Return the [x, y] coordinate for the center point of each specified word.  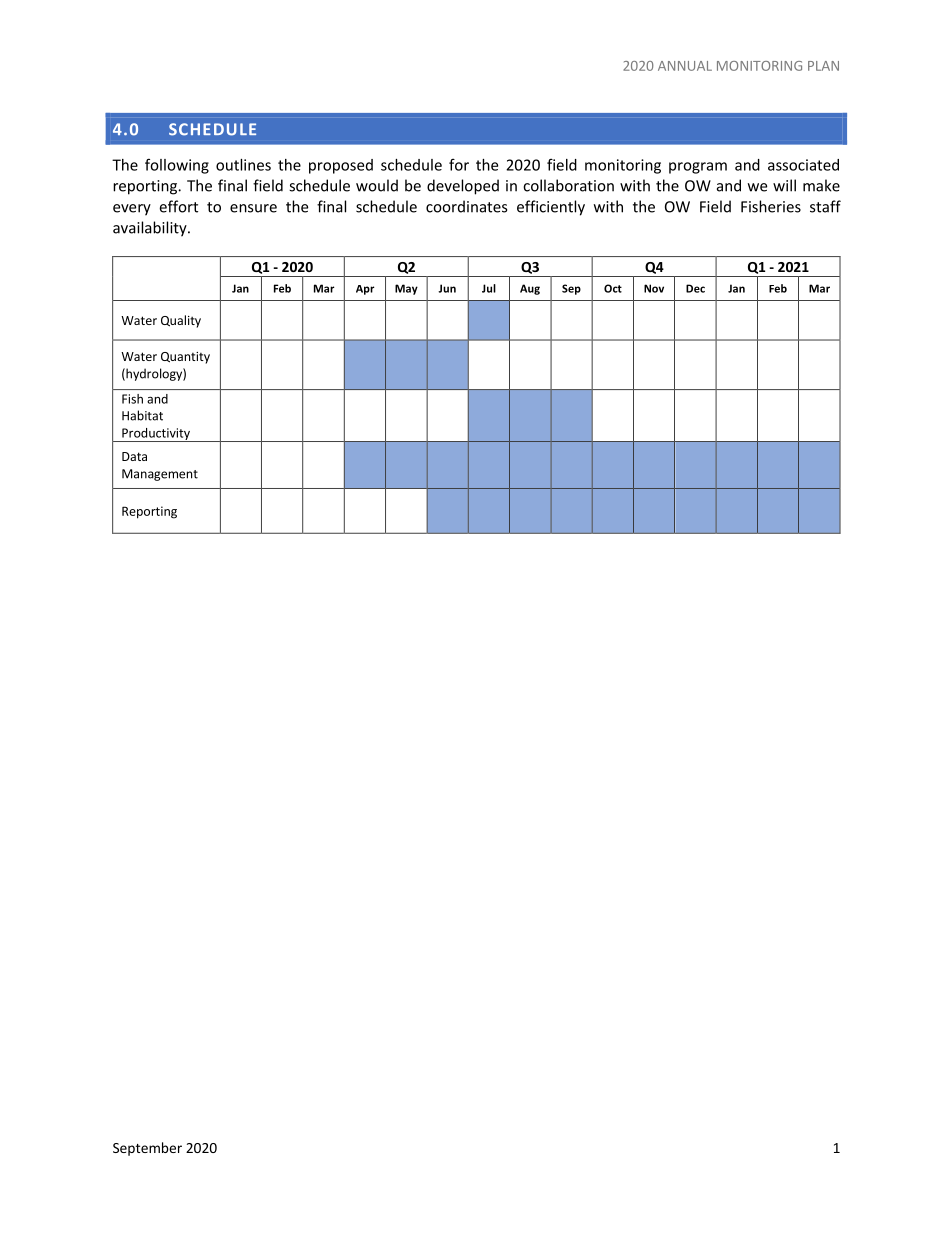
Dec [695, 288]
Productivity [156, 435]
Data [134, 456]
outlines [243, 165]
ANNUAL [685, 66]
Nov [654, 288]
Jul [489, 288]
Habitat [142, 415]
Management [160, 475]
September [147, 1149]
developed [463, 187]
